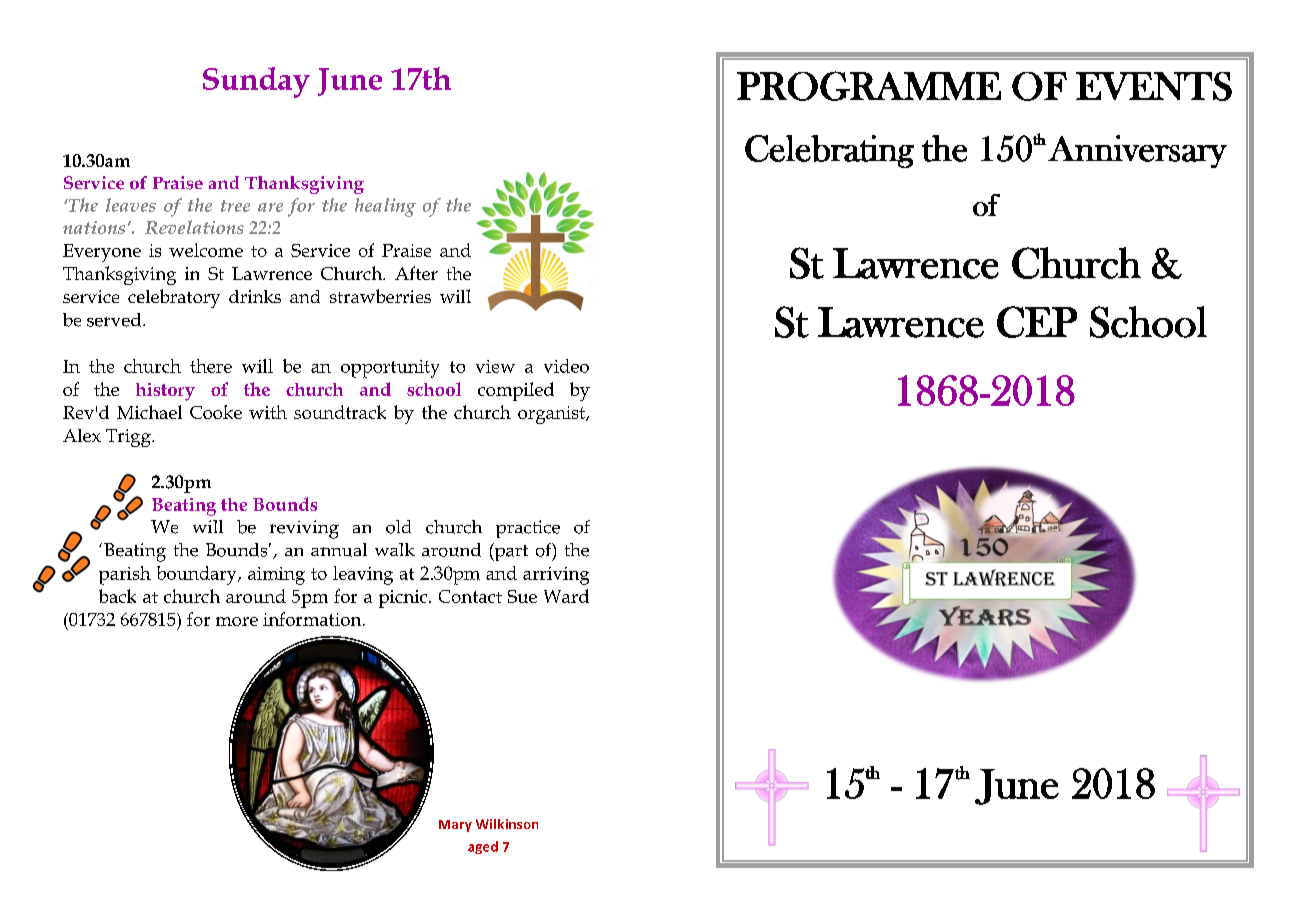  What do you see at coordinates (1037, 322) in the document?
I see `CEP` at bounding box center [1037, 322].
